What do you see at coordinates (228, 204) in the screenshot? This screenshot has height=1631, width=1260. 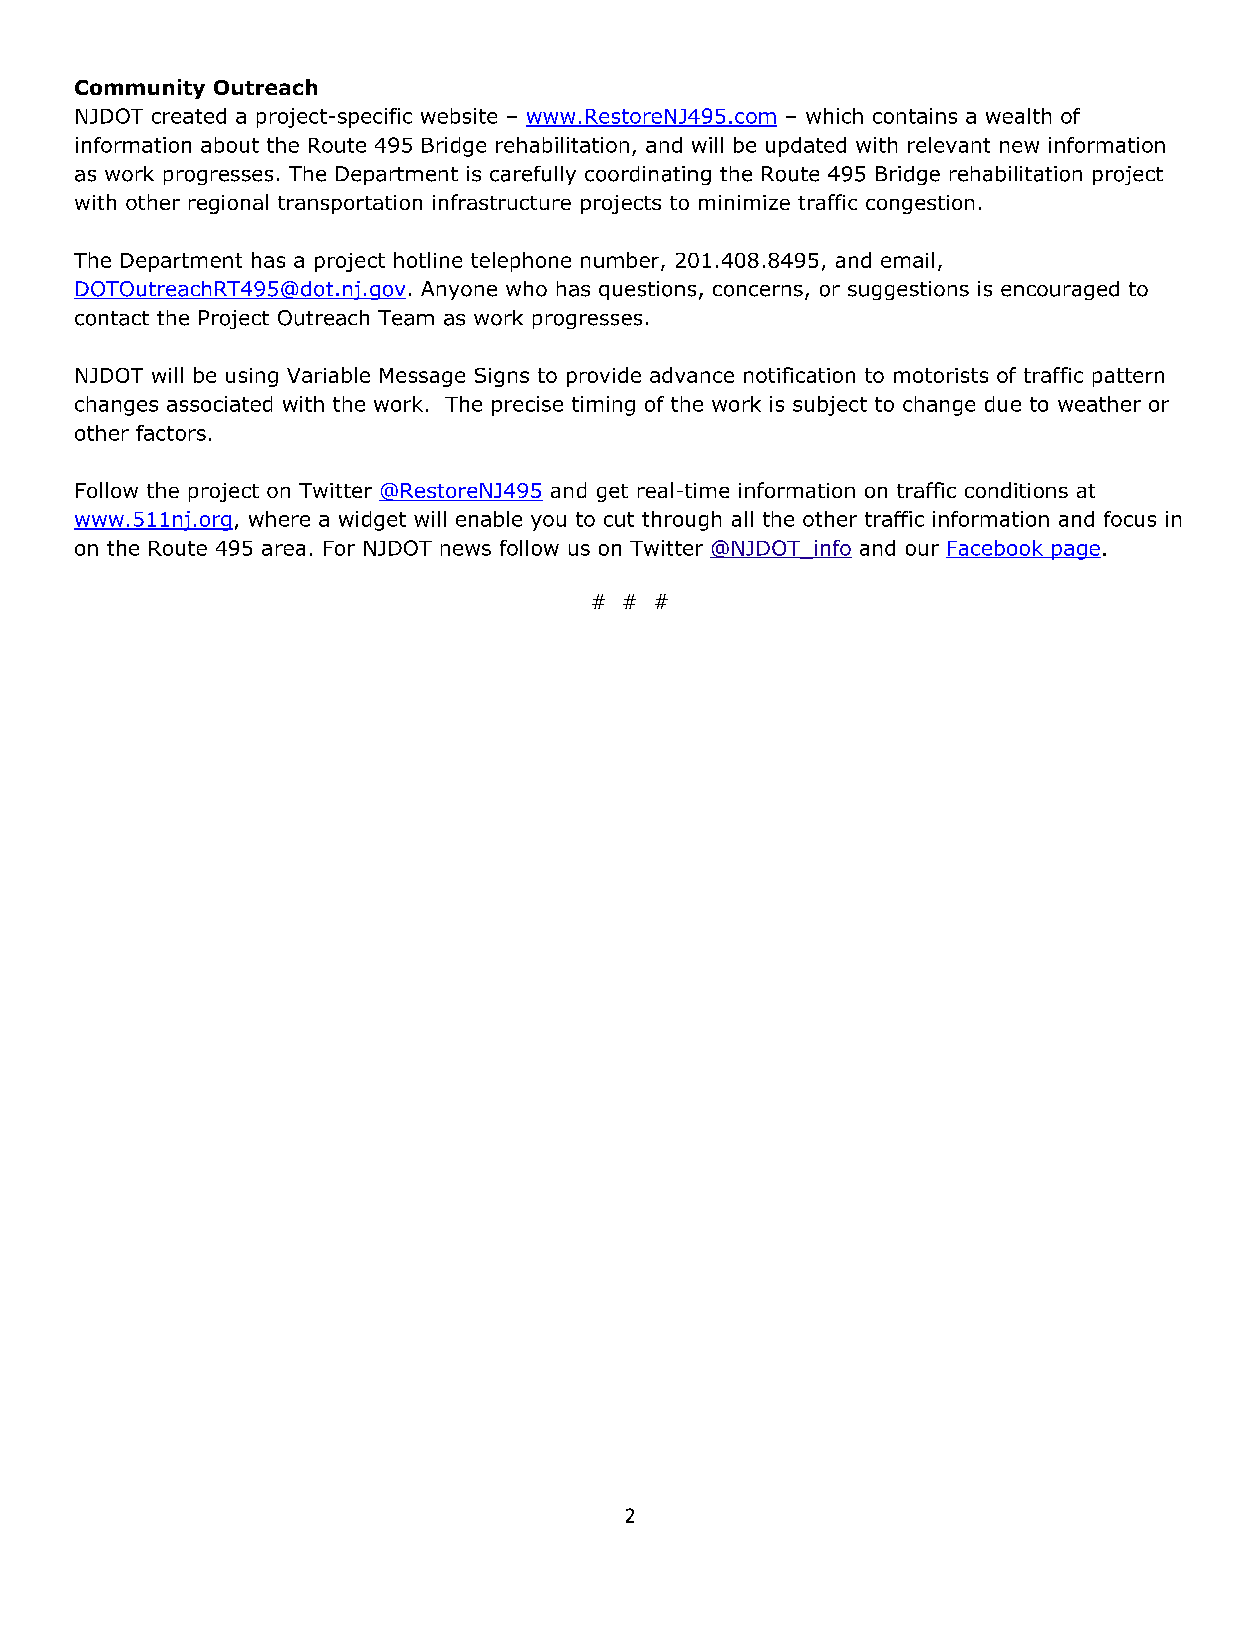 I see `regional` at bounding box center [228, 204].
